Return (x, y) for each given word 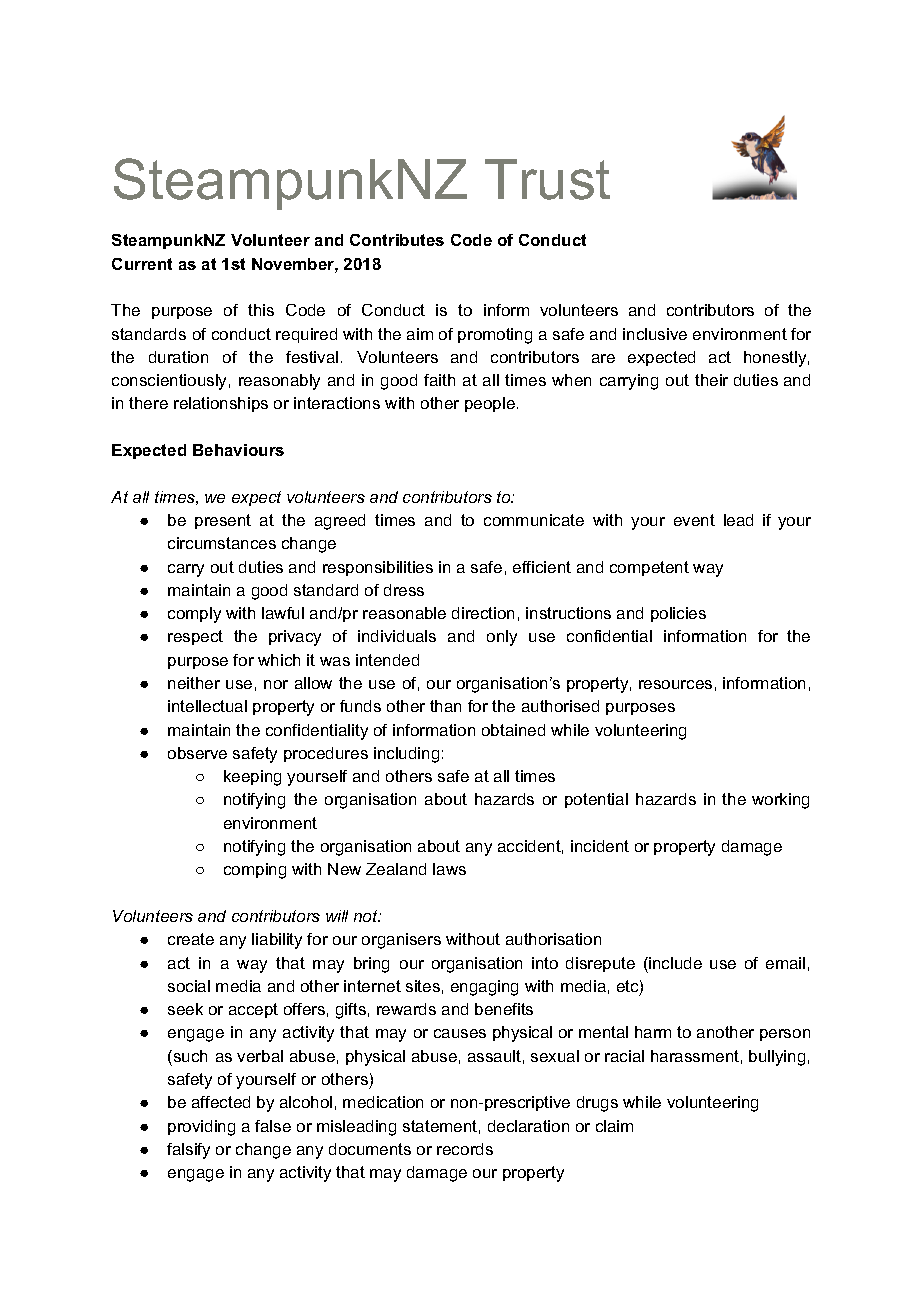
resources (675, 684)
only (502, 638)
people (490, 404)
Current (142, 264)
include (674, 963)
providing (201, 1128)
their (711, 380)
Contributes (397, 240)
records (465, 1149)
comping (255, 871)
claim (614, 1126)
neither (194, 683)
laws (449, 869)
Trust (547, 179)
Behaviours (238, 450)
